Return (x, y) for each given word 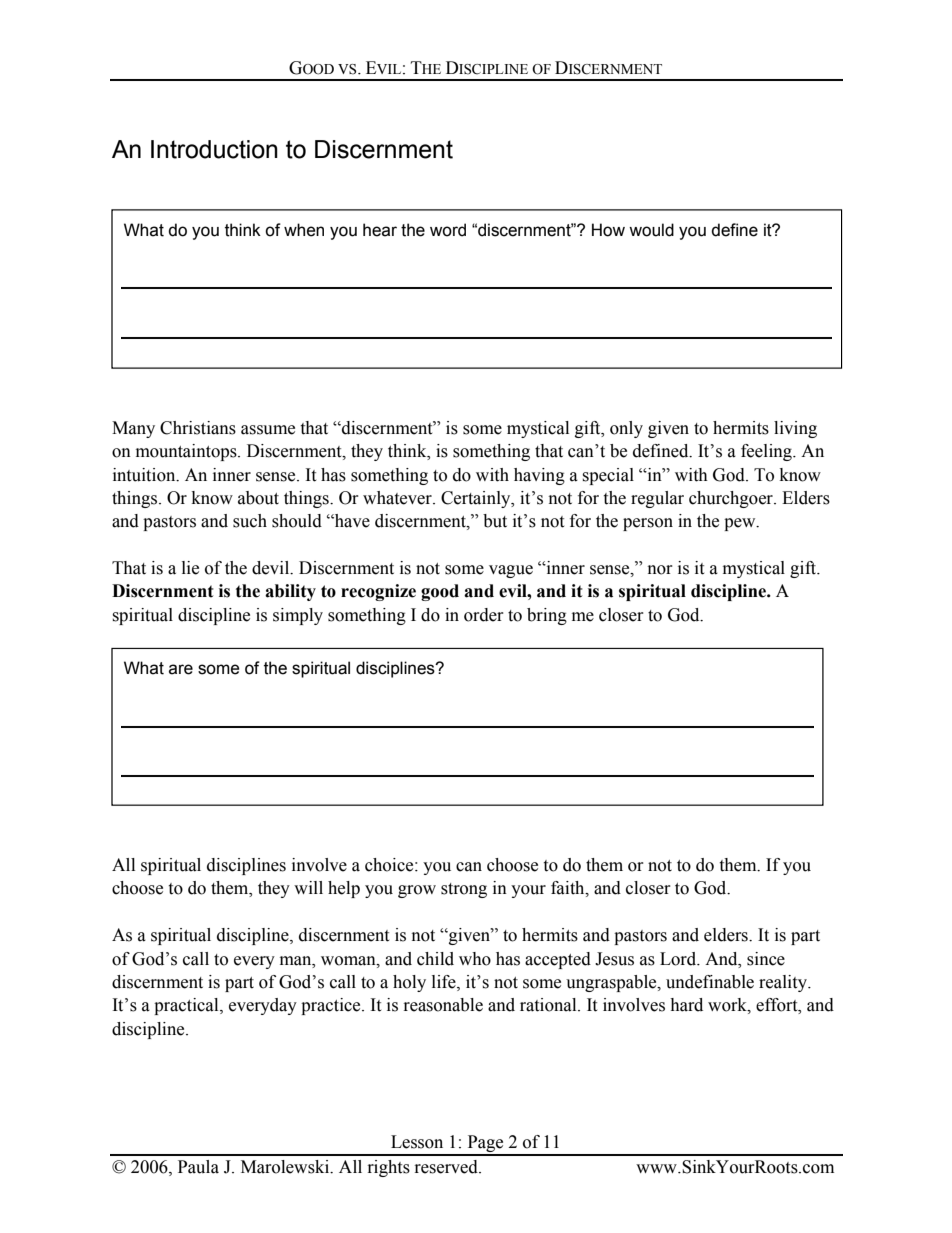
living (795, 429)
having (539, 476)
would (651, 230)
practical (187, 1006)
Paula (198, 1167)
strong (464, 890)
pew (741, 524)
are (181, 669)
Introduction (214, 149)
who (475, 959)
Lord (679, 959)
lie (190, 568)
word (448, 230)
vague (511, 571)
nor (660, 570)
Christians (198, 428)
